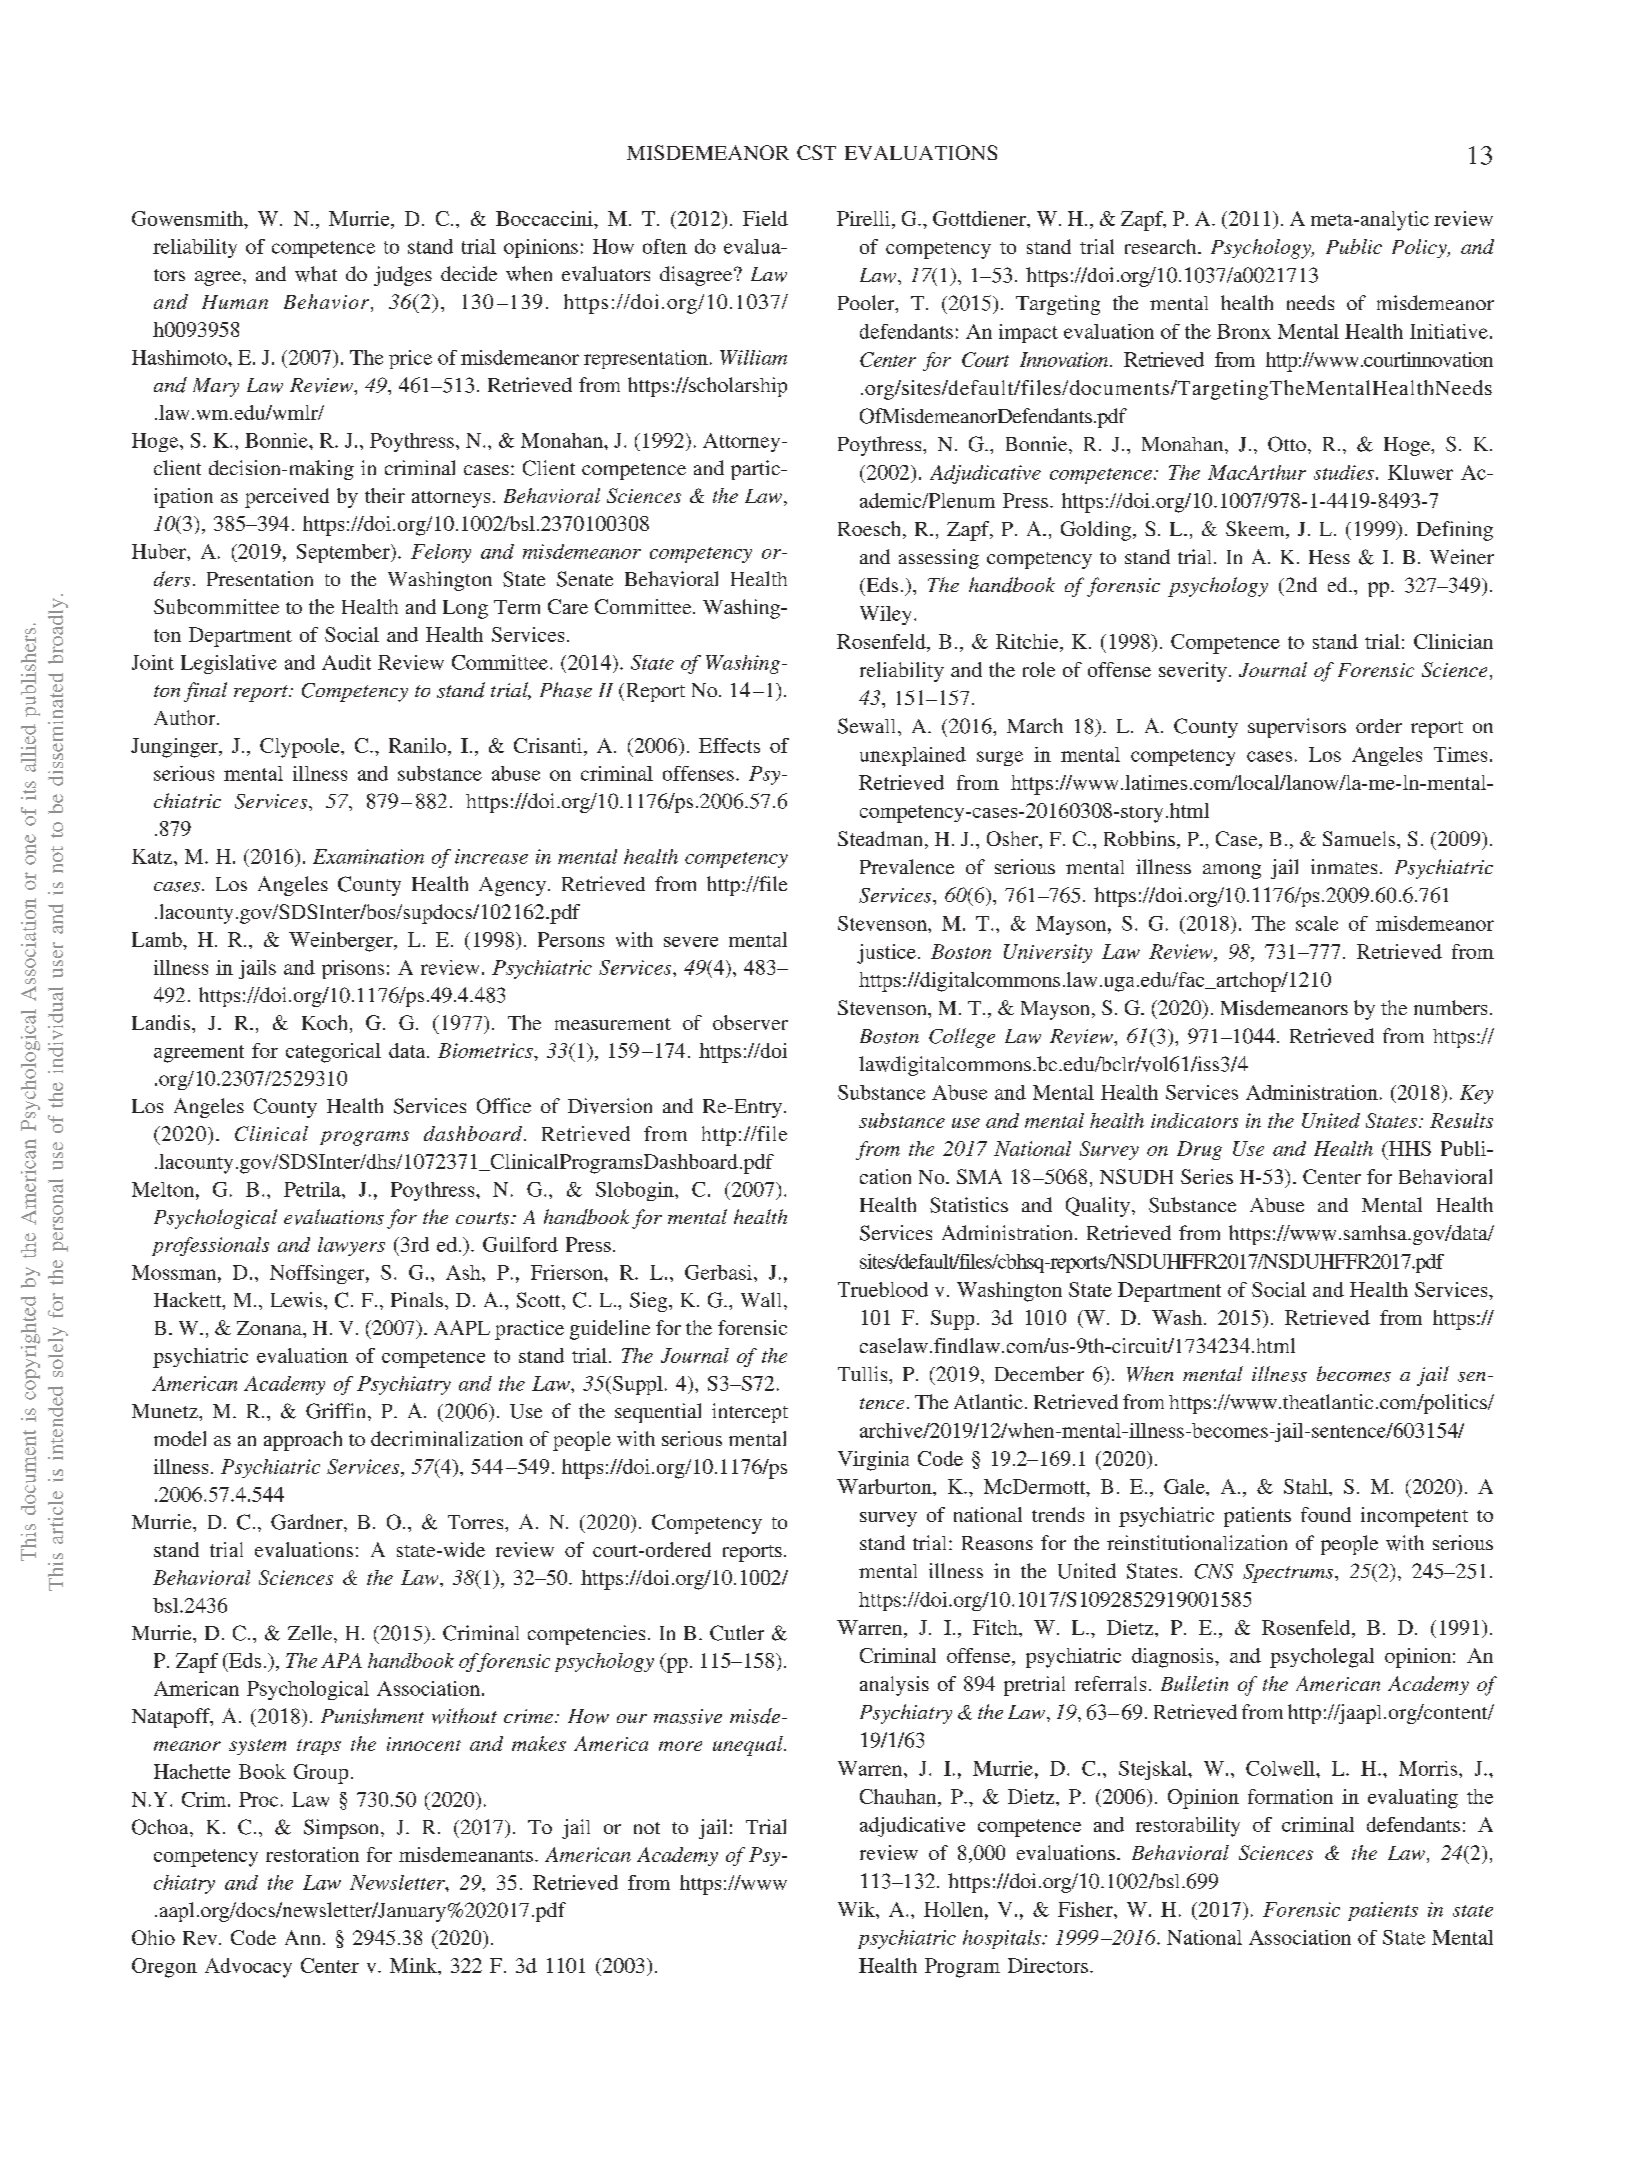  What do you see at coordinates (304, 1937) in the page?
I see `Ann` at bounding box center [304, 1937].
